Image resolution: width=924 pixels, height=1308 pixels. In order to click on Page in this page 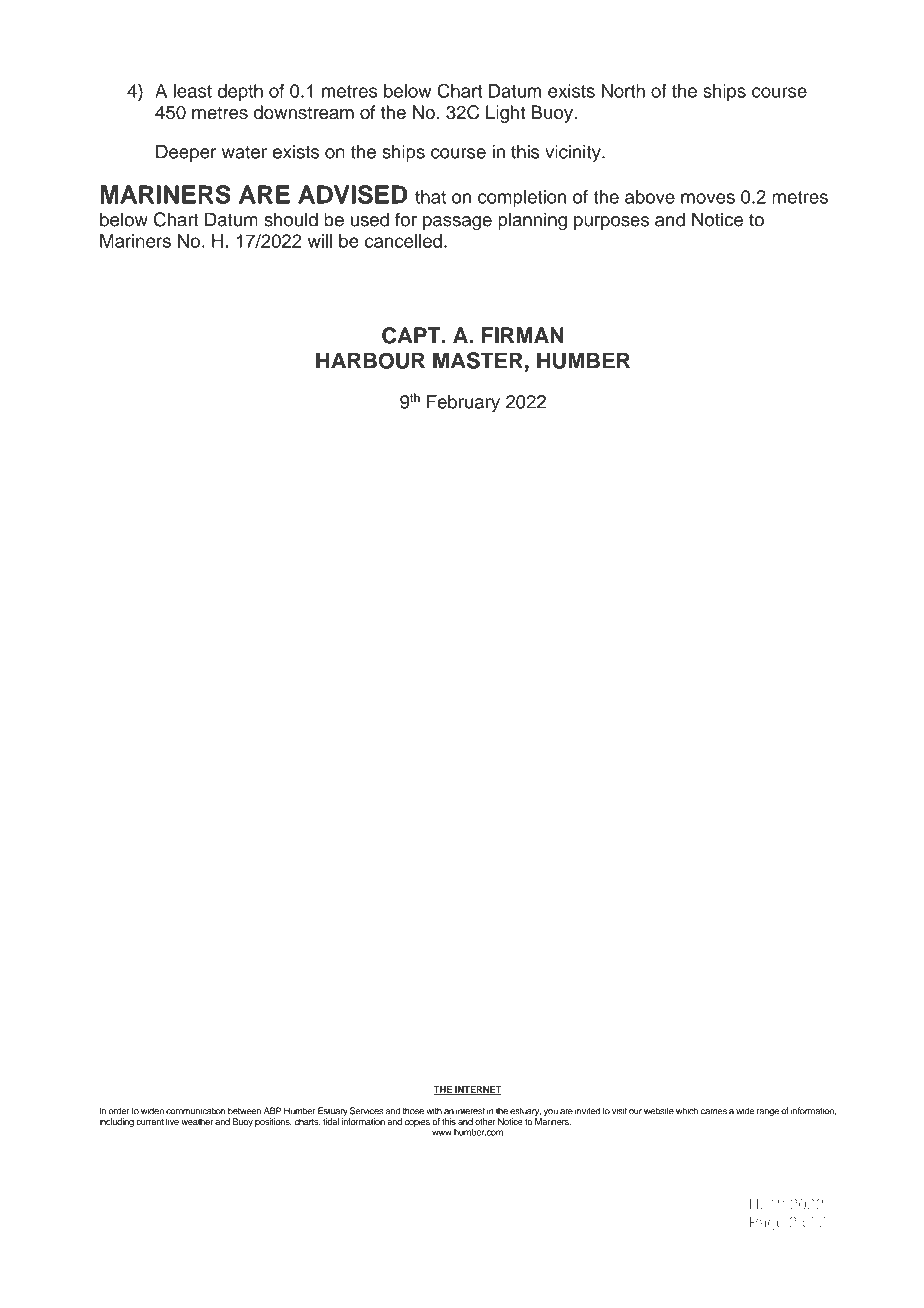, I will do `click(767, 1223)`.
